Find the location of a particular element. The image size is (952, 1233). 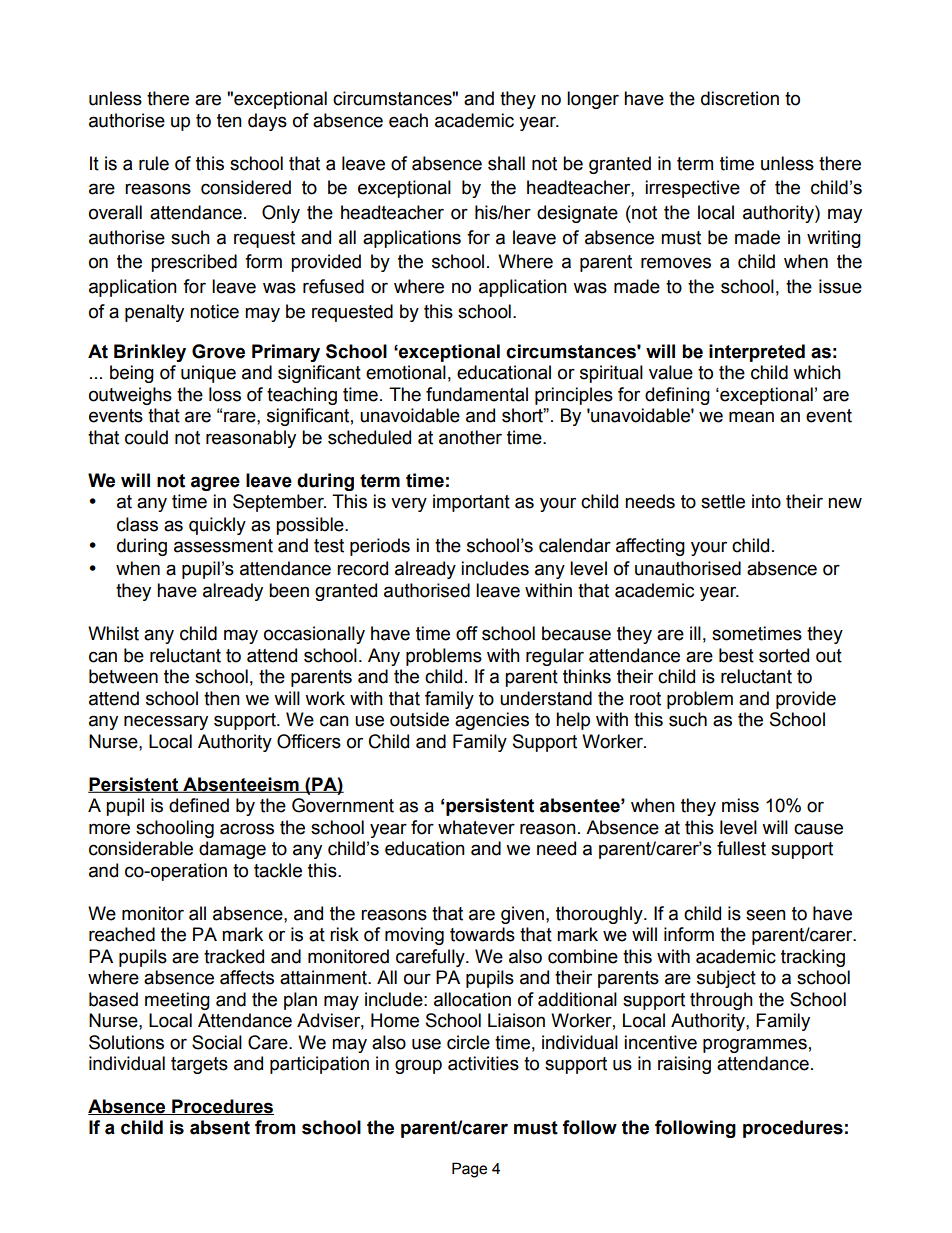

shall is located at coordinates (506, 163).
